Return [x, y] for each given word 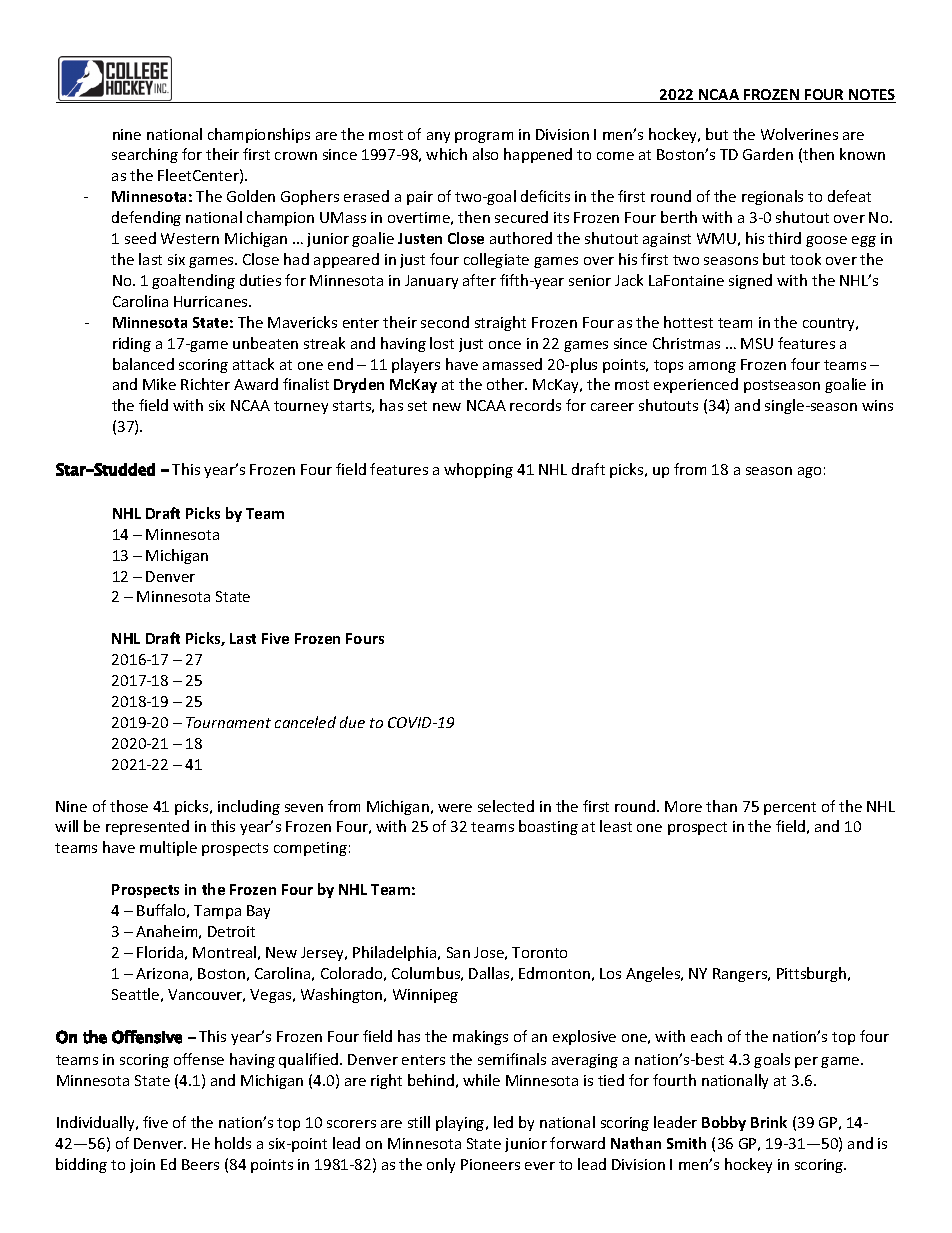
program [484, 137]
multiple [168, 848]
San [458, 952]
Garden [768, 154]
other [507, 384]
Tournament [228, 722]
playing [461, 1123]
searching [145, 155]
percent [790, 808]
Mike [159, 384]
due [352, 722]
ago [809, 472]
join [142, 1166]
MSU [757, 343]
